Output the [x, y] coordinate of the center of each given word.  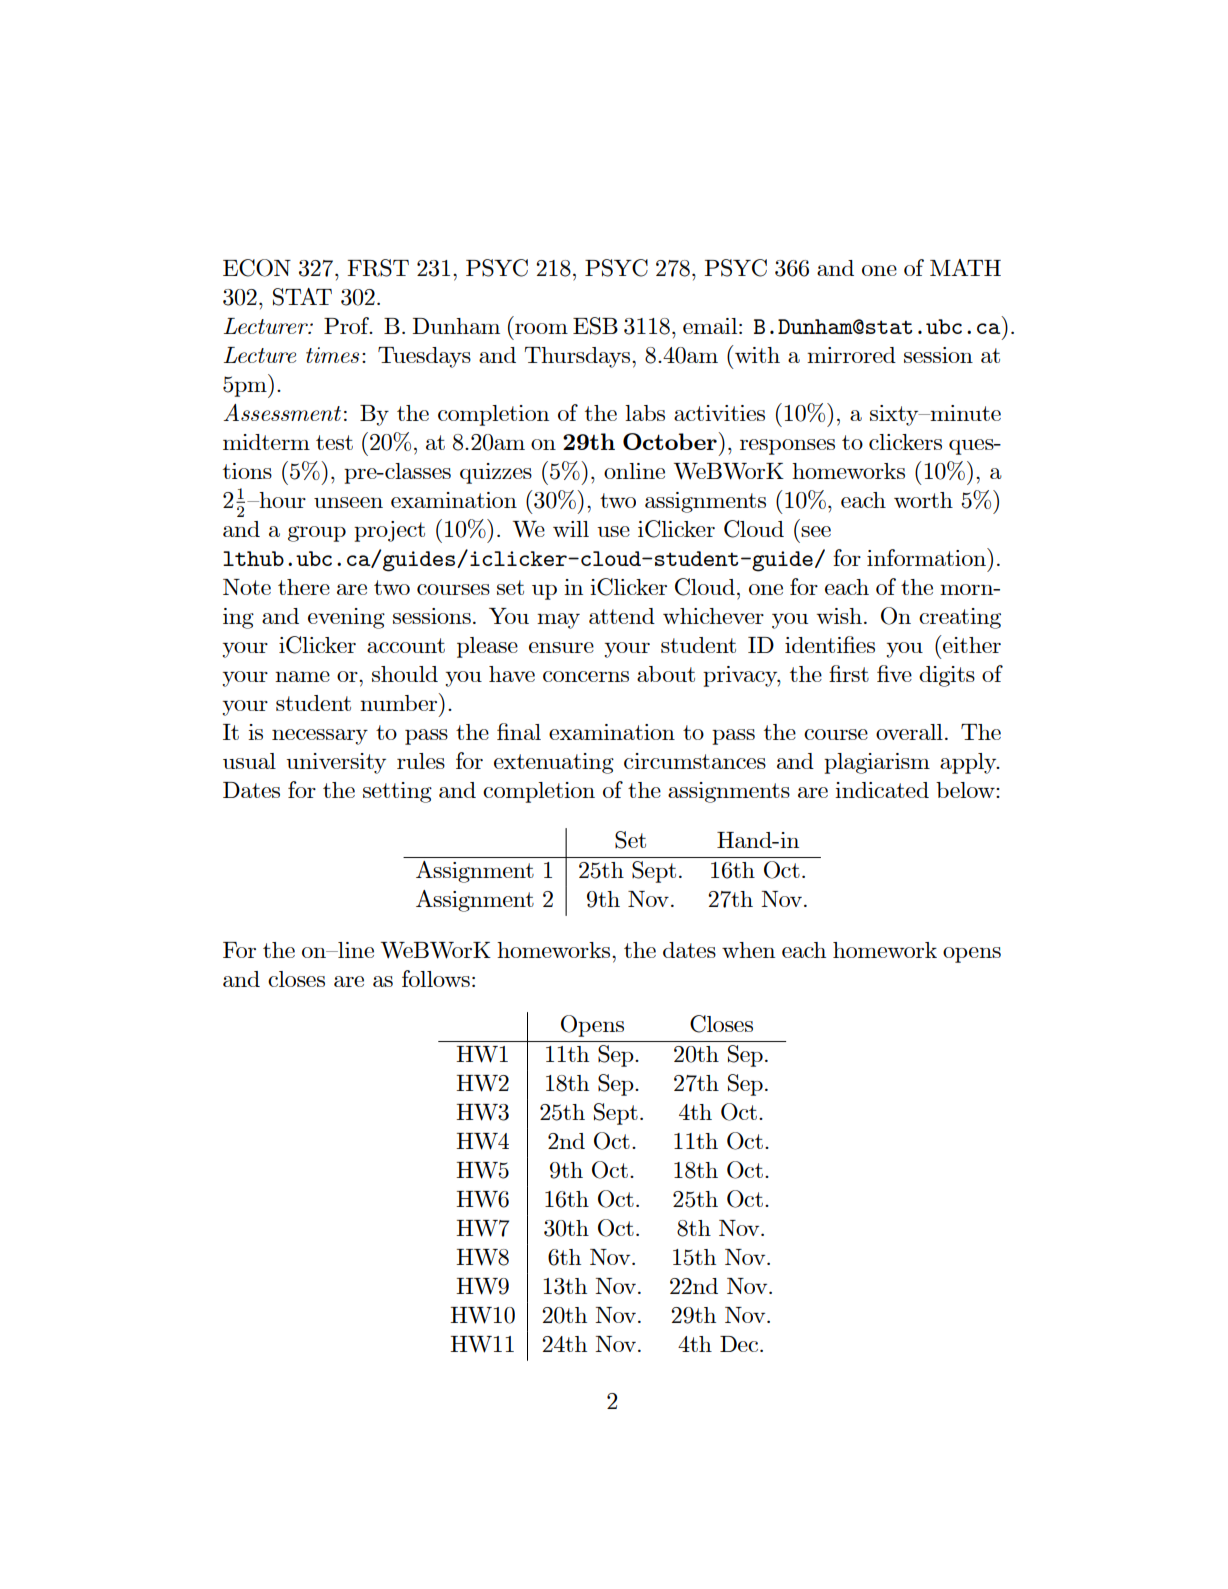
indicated [882, 790]
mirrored [851, 355]
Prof [348, 325]
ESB [595, 326]
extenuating [554, 763]
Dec [739, 1344]
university [336, 763]
